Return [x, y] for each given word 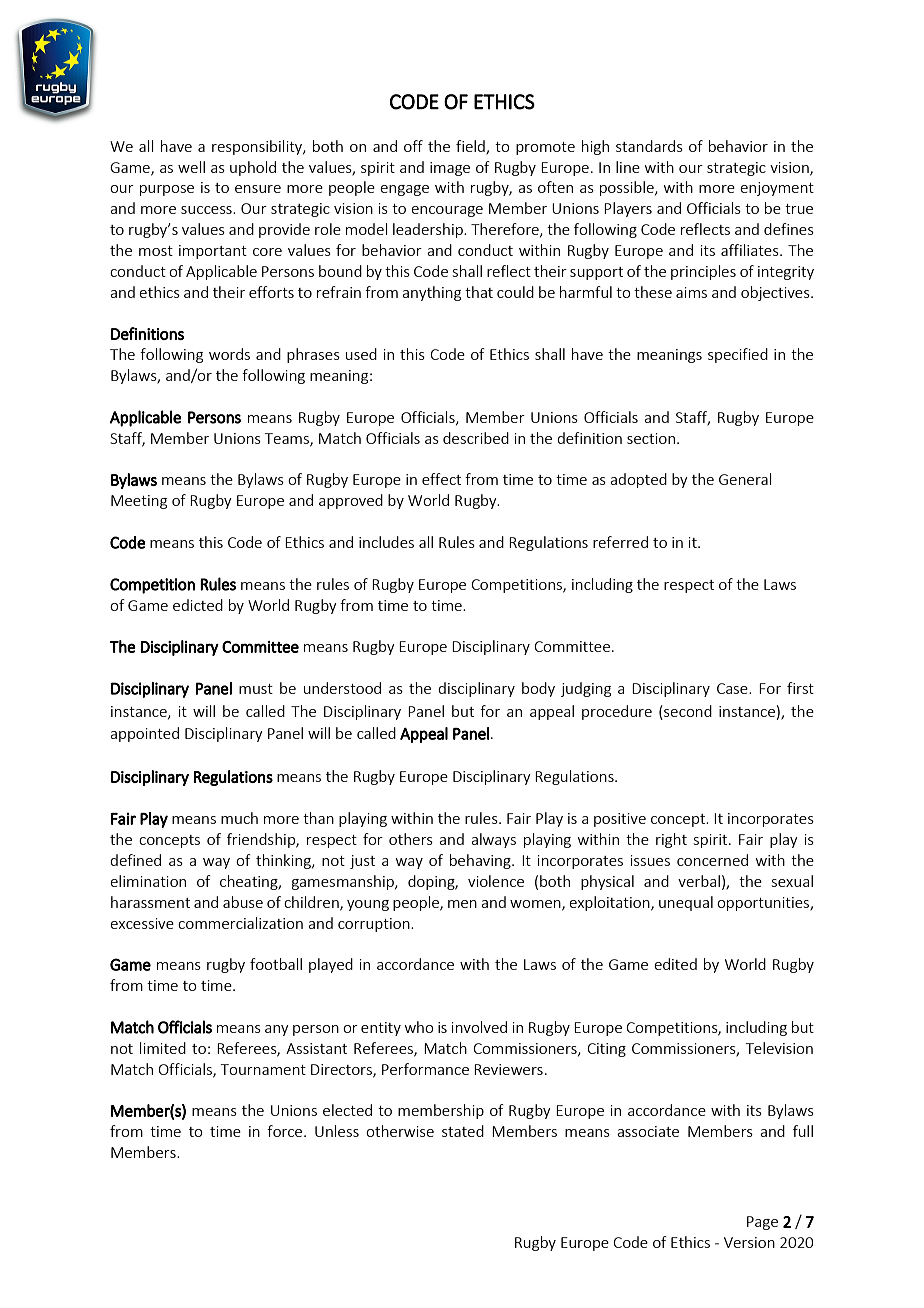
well [191, 167]
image [450, 169]
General [745, 479]
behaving [481, 861]
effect [441, 479]
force [286, 1131]
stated [463, 1131]
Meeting [139, 502]
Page [762, 1223]
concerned [712, 860]
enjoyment [777, 189]
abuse [243, 902]
